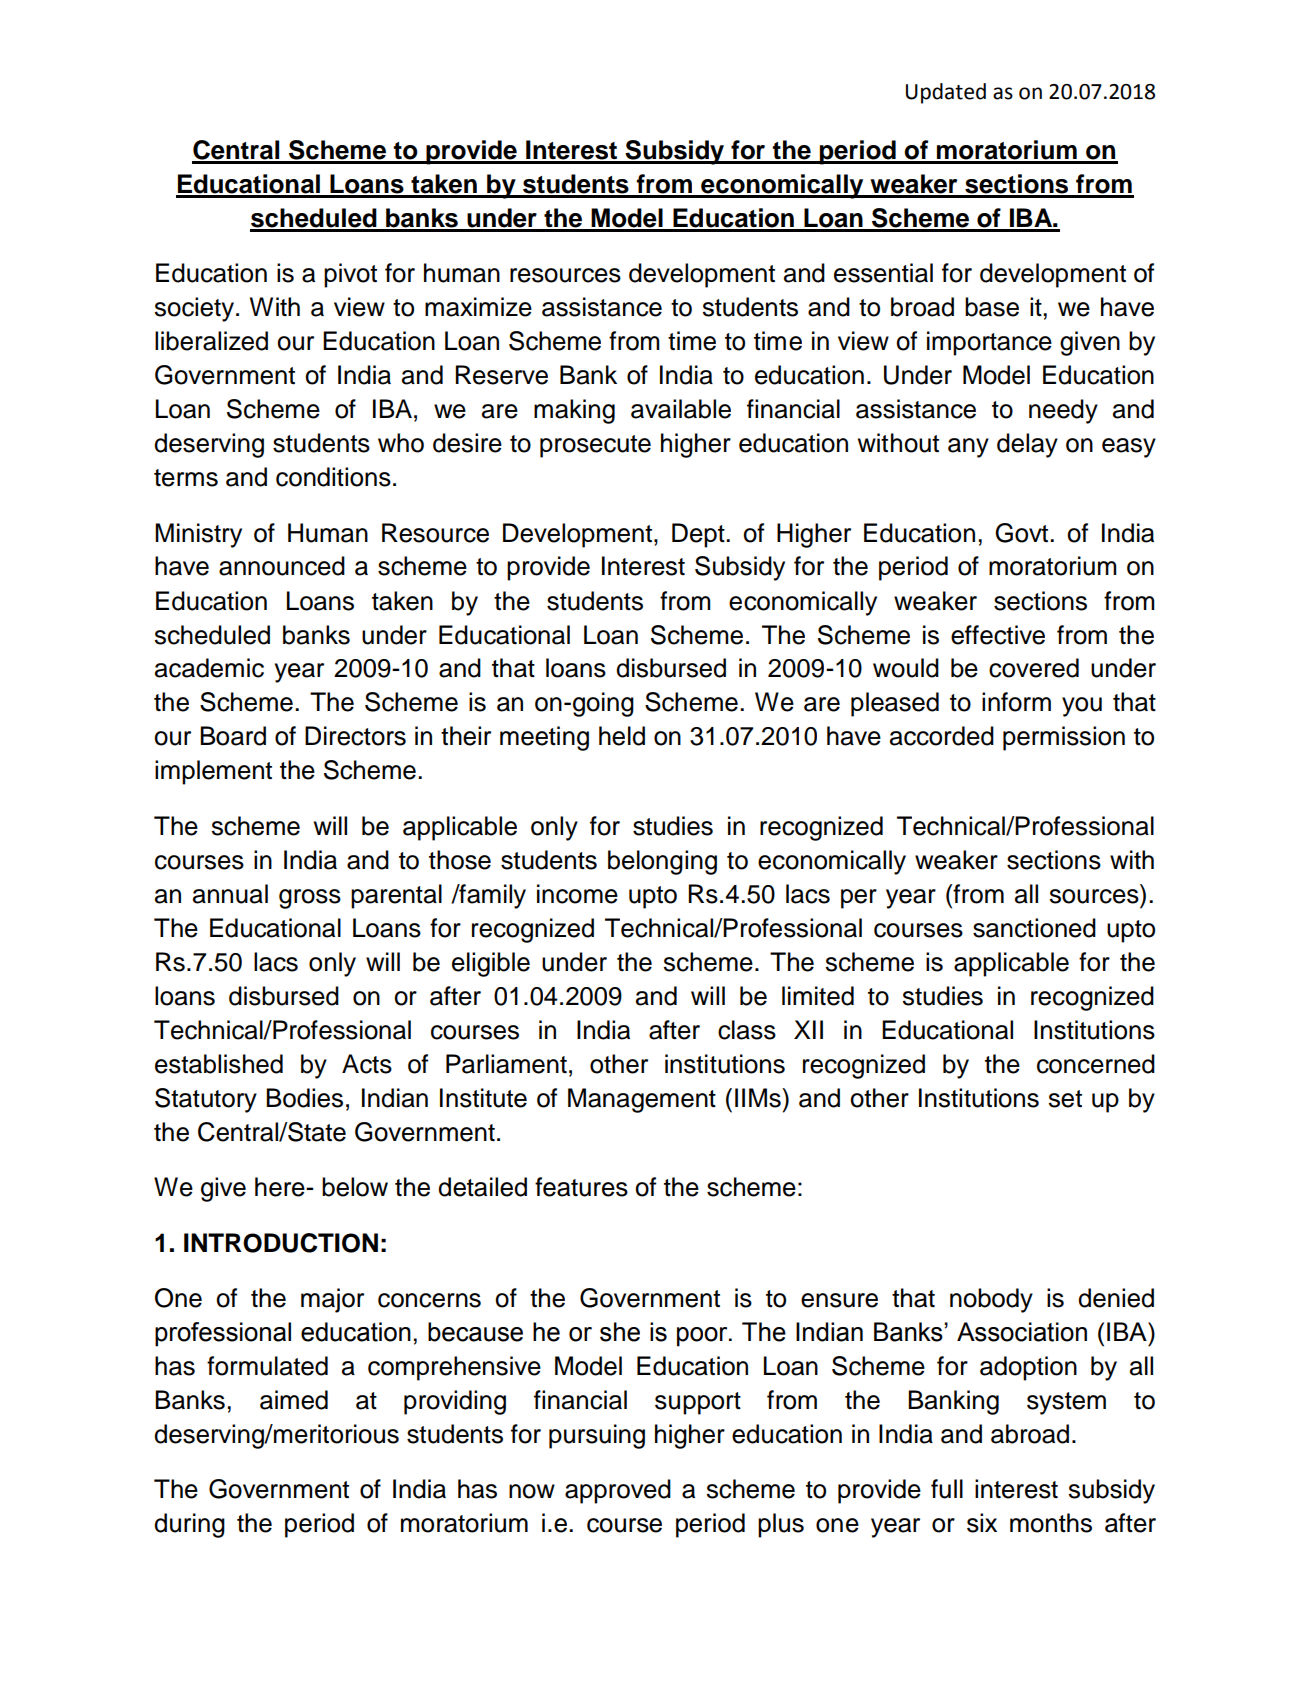 This document has width=1310, height=1696. Describe the element at coordinates (282, 566) in the document. I see `announced` at that location.
